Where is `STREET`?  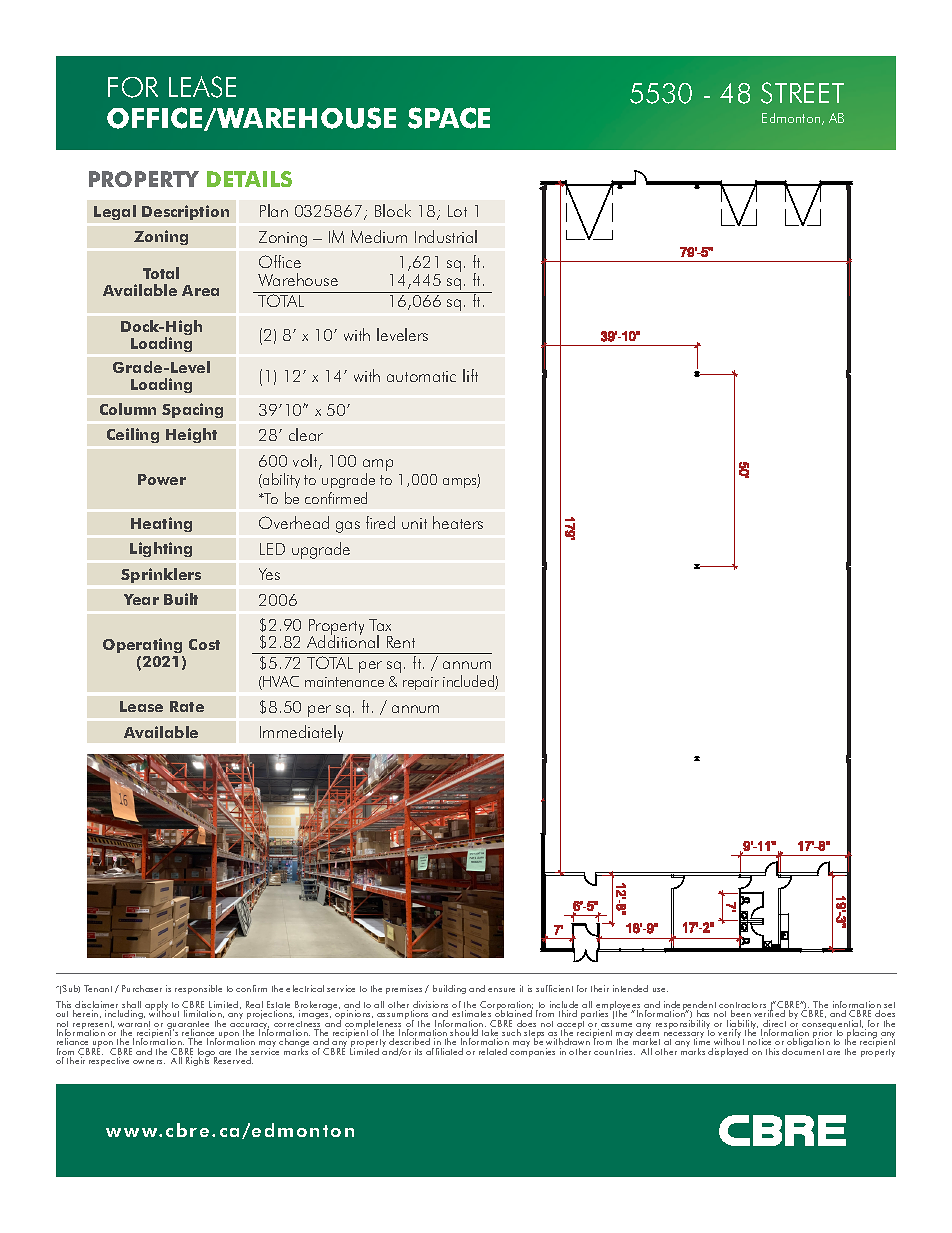 STREET is located at coordinates (802, 93).
